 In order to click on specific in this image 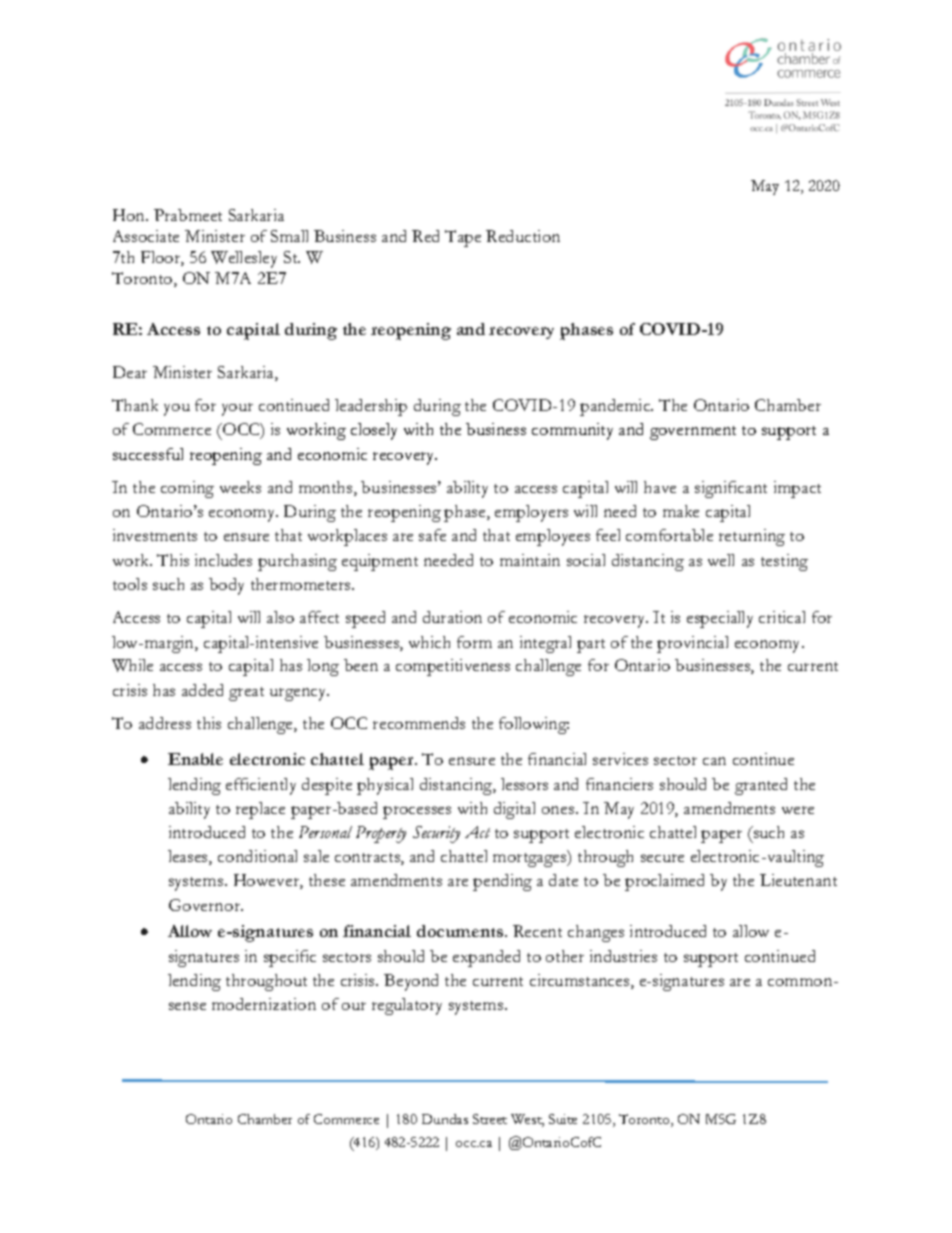, I will do `click(290, 958)`.
